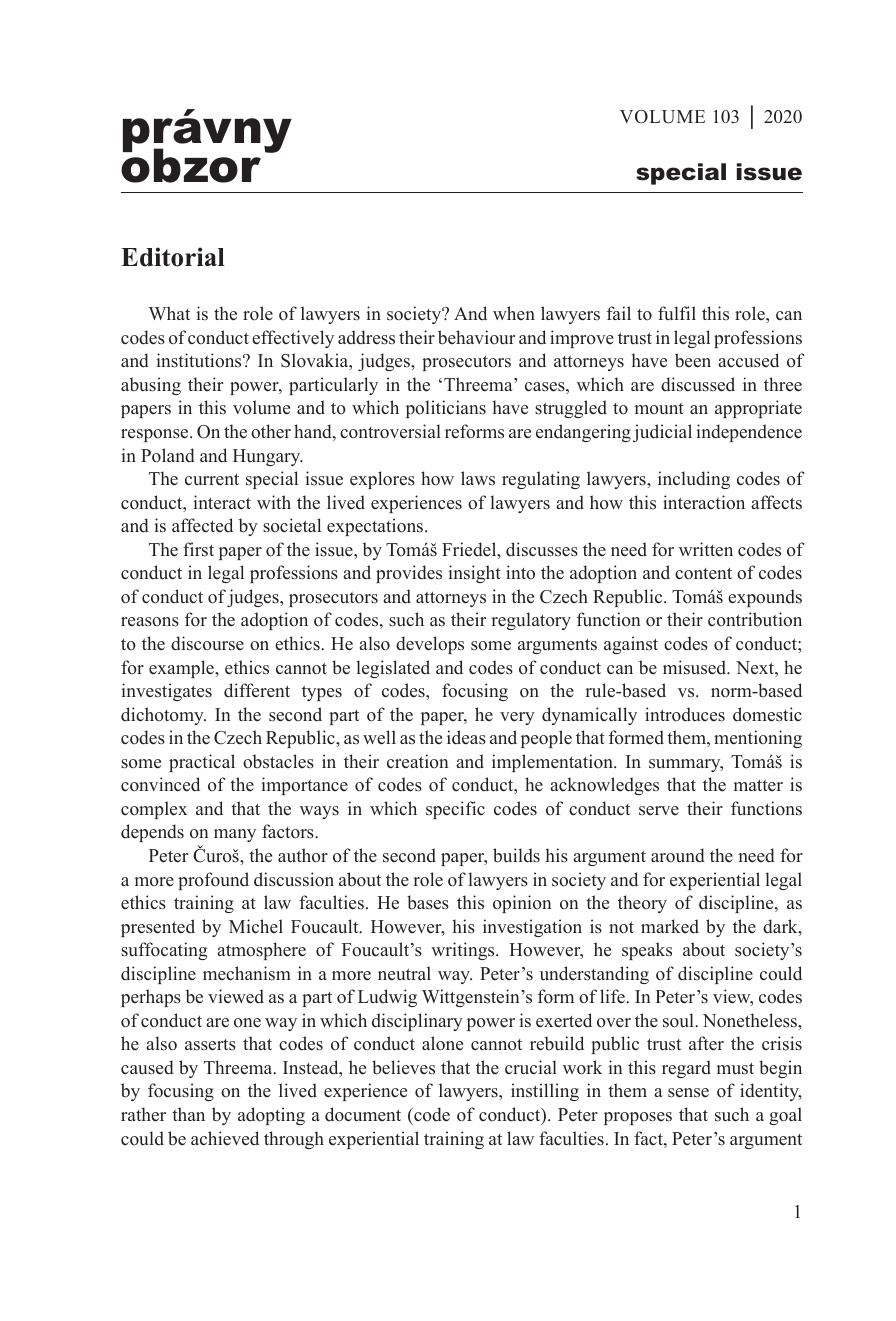  What do you see at coordinates (188, 1114) in the screenshot?
I see `than` at bounding box center [188, 1114].
